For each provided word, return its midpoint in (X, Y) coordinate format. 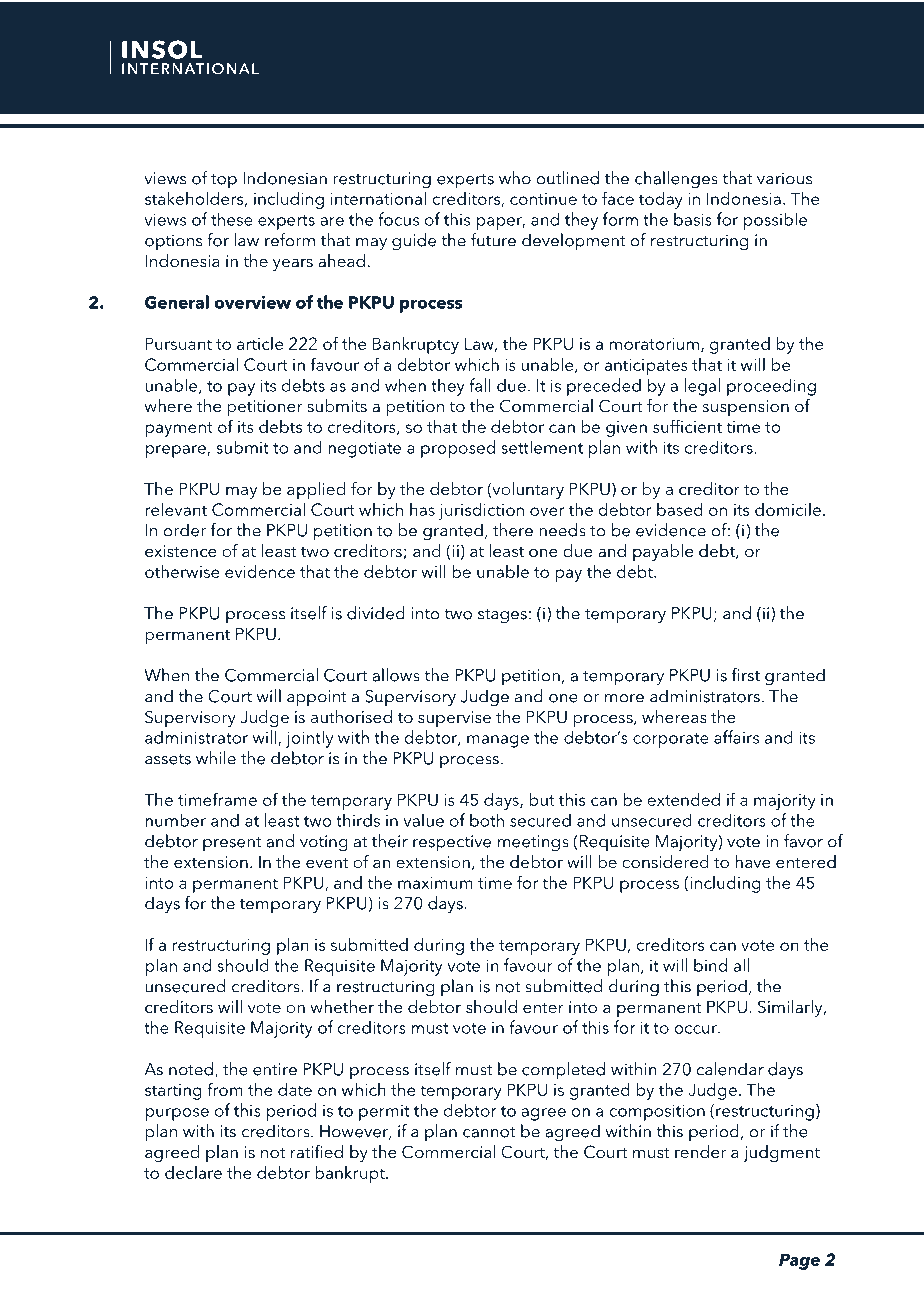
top (224, 181)
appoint (317, 698)
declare (193, 1172)
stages (502, 616)
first (745, 675)
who (515, 178)
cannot (489, 1132)
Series (759, 63)
